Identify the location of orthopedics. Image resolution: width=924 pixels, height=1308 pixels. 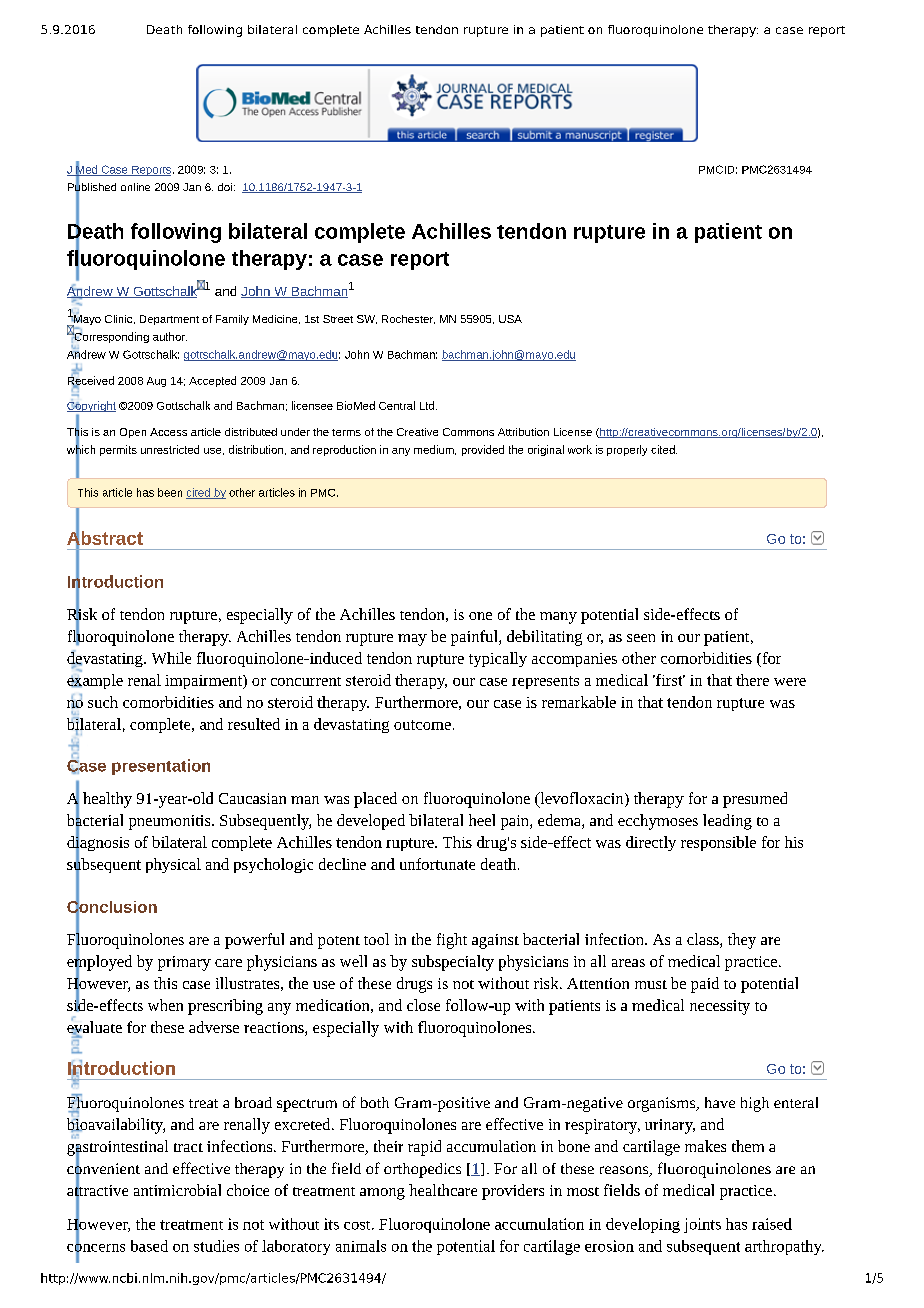
(422, 1170).
